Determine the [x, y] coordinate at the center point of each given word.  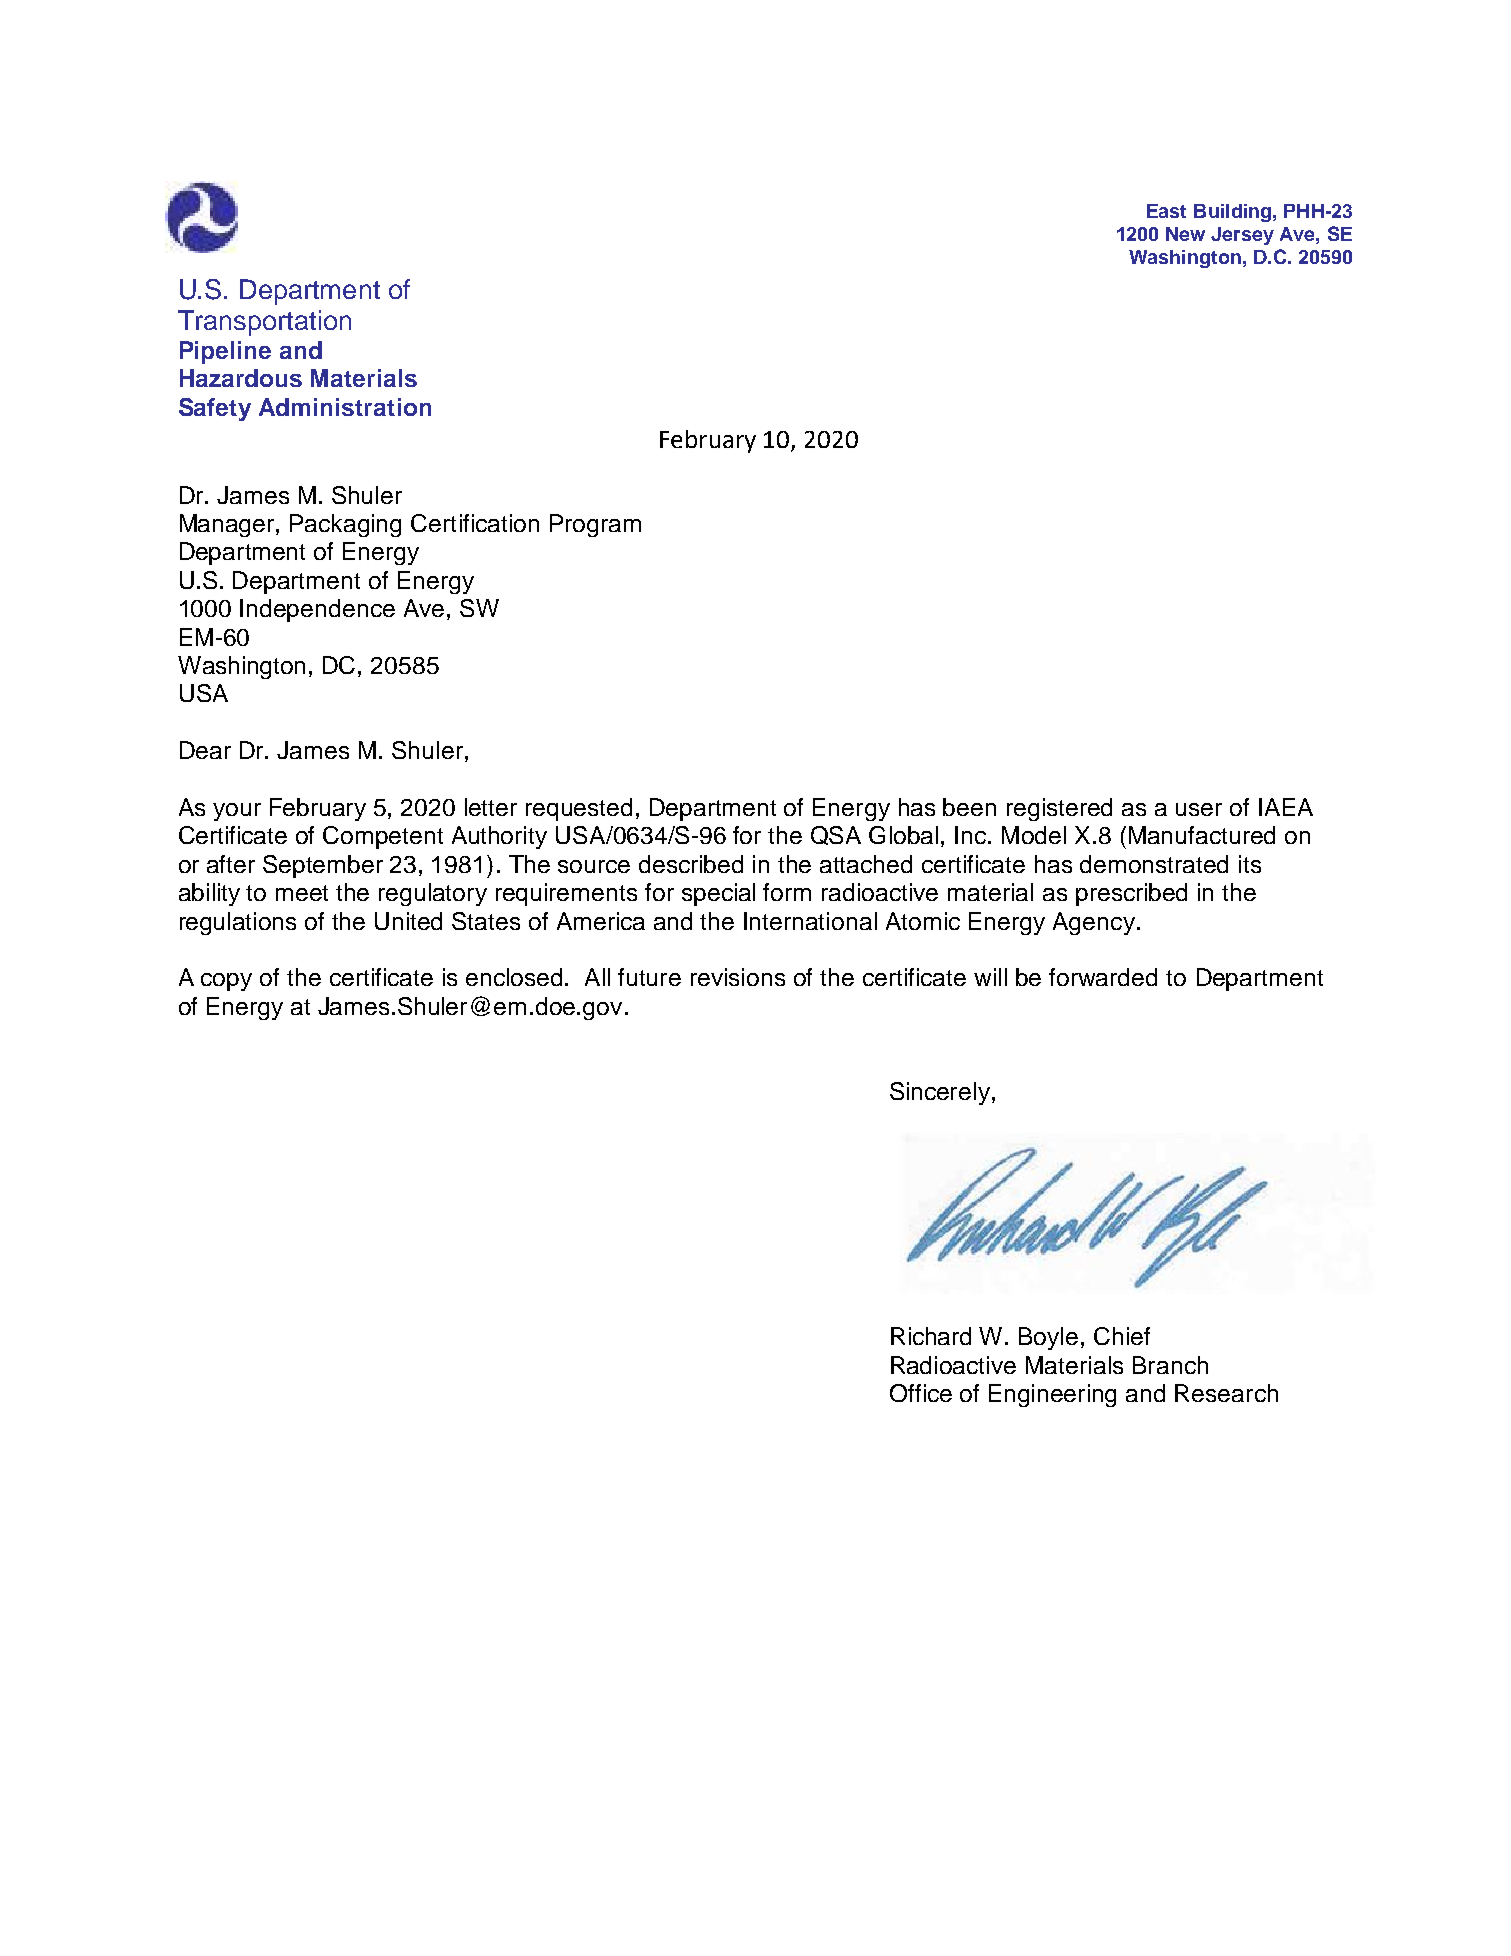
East [1166, 211]
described [691, 864]
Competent [383, 837]
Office [921, 1393]
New [1185, 234]
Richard [931, 1336]
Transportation [264, 323]
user [1199, 809]
